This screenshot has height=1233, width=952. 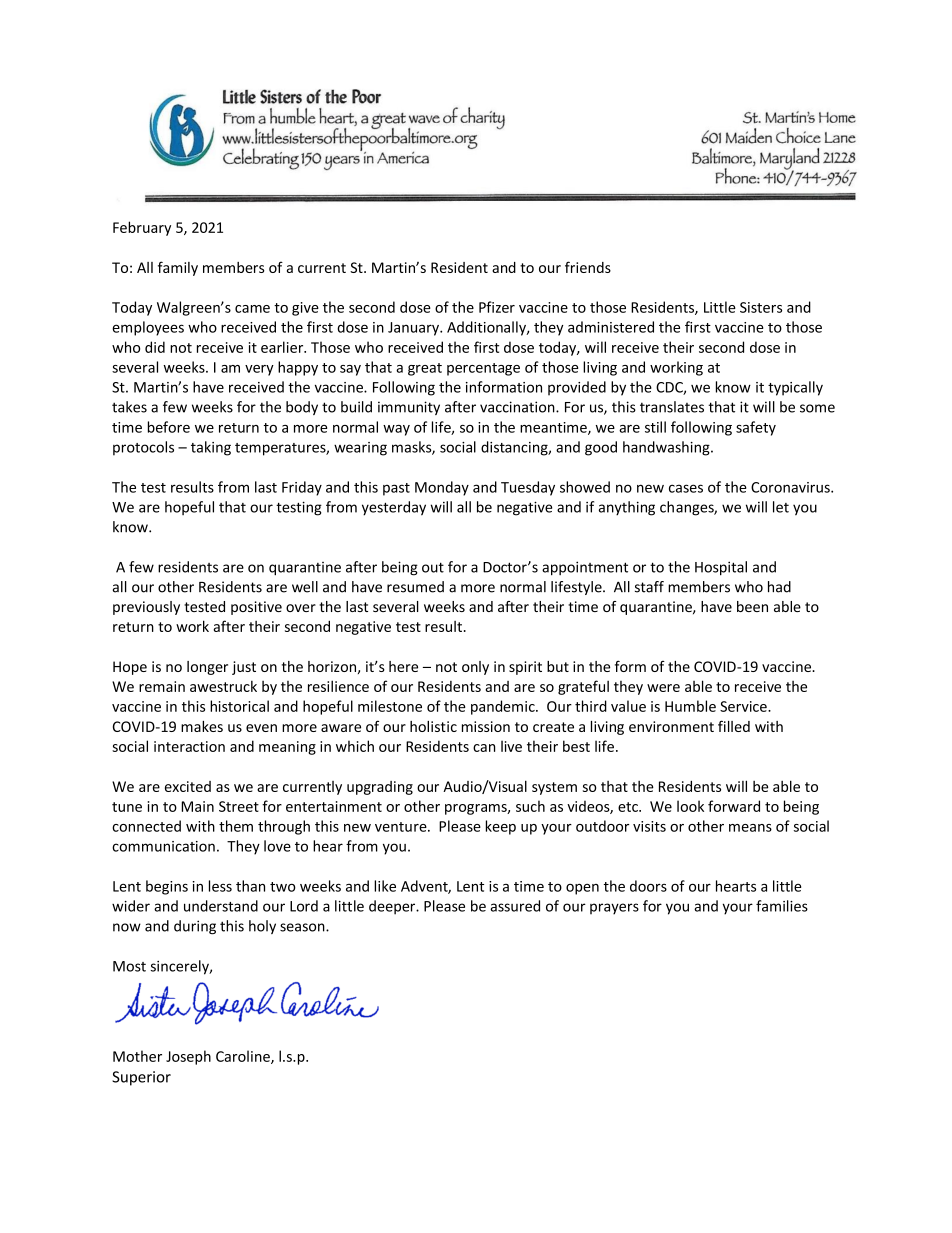 What do you see at coordinates (163, 846) in the screenshot?
I see `communication` at bounding box center [163, 846].
